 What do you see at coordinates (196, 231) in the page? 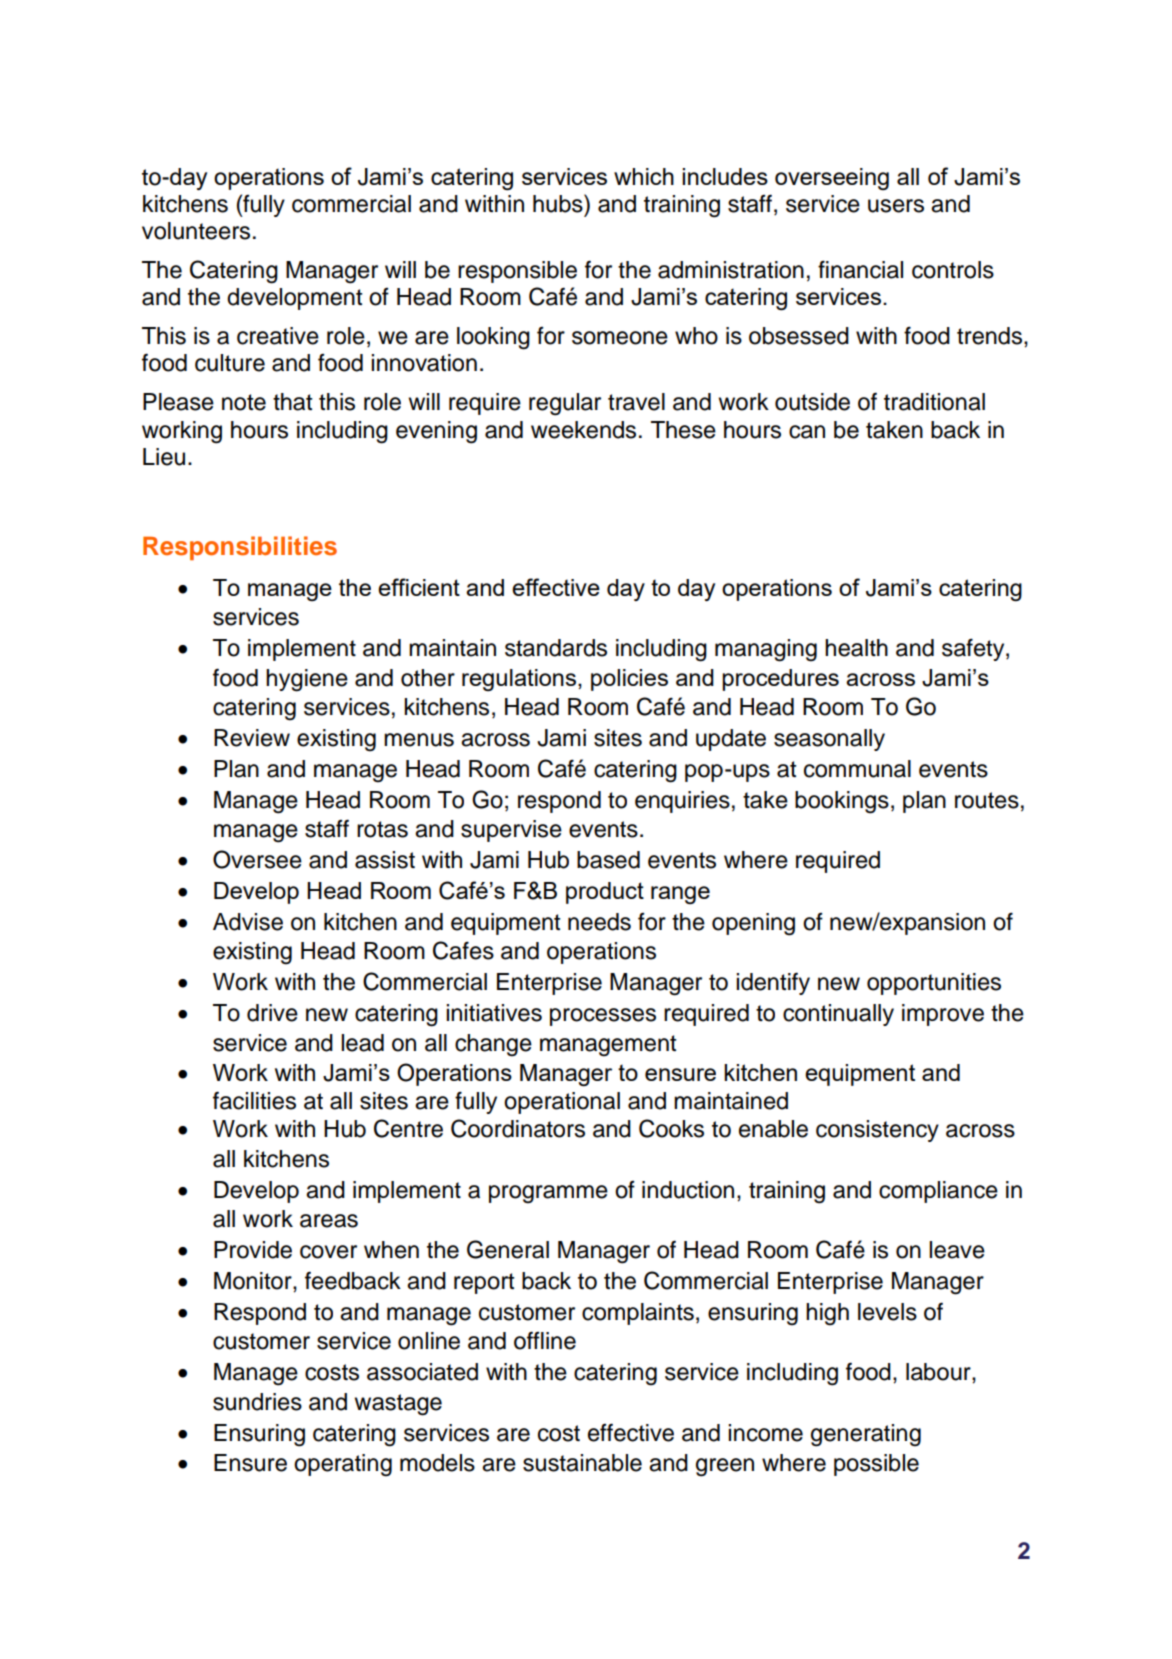
I see `volunteers` at bounding box center [196, 231].
